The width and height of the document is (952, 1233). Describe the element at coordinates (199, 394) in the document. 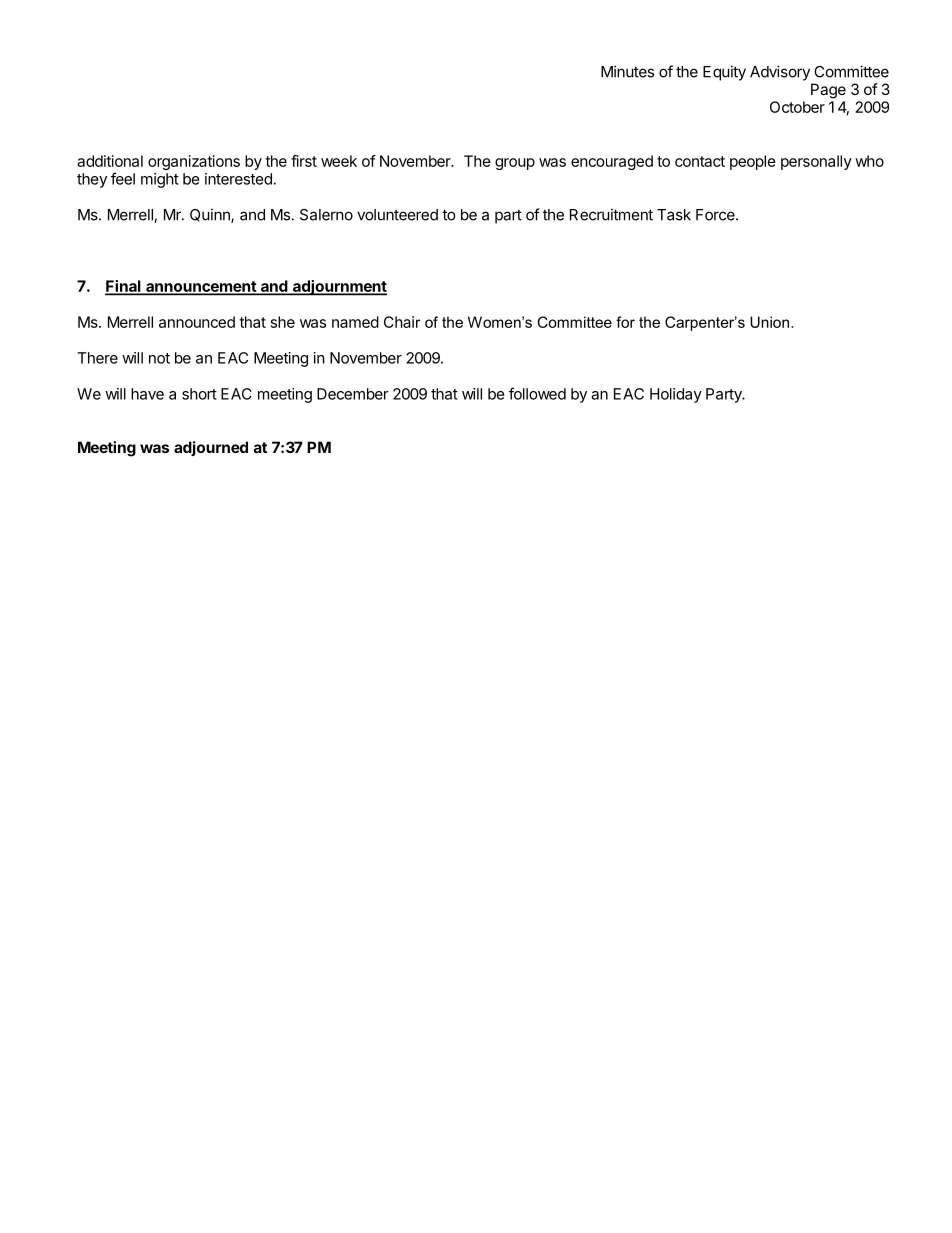

I see `short` at that location.
